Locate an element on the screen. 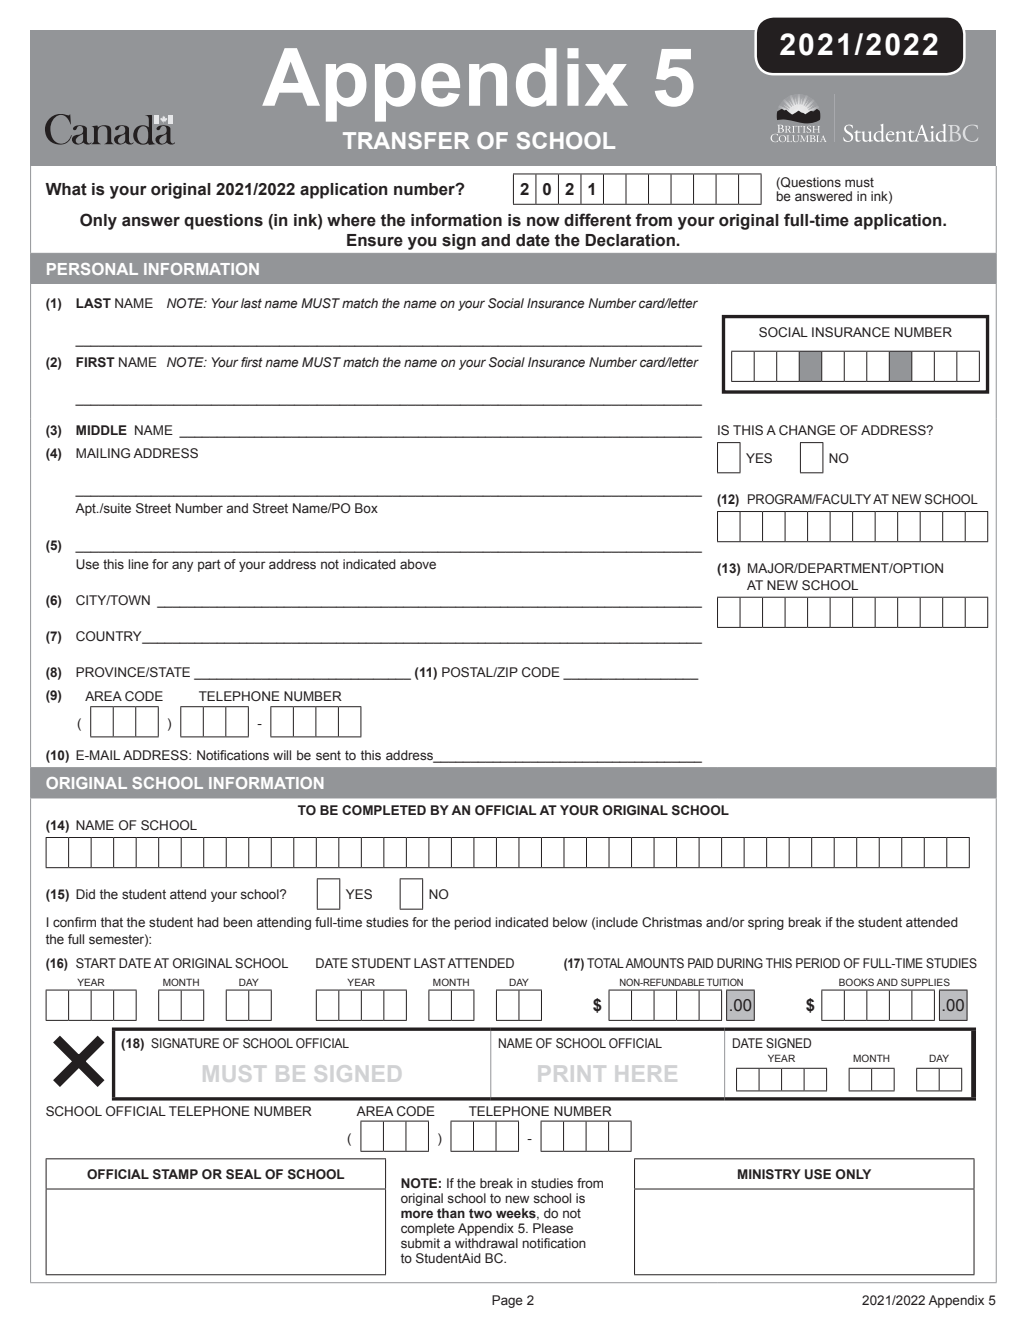  Declaration is located at coordinates (631, 240).
